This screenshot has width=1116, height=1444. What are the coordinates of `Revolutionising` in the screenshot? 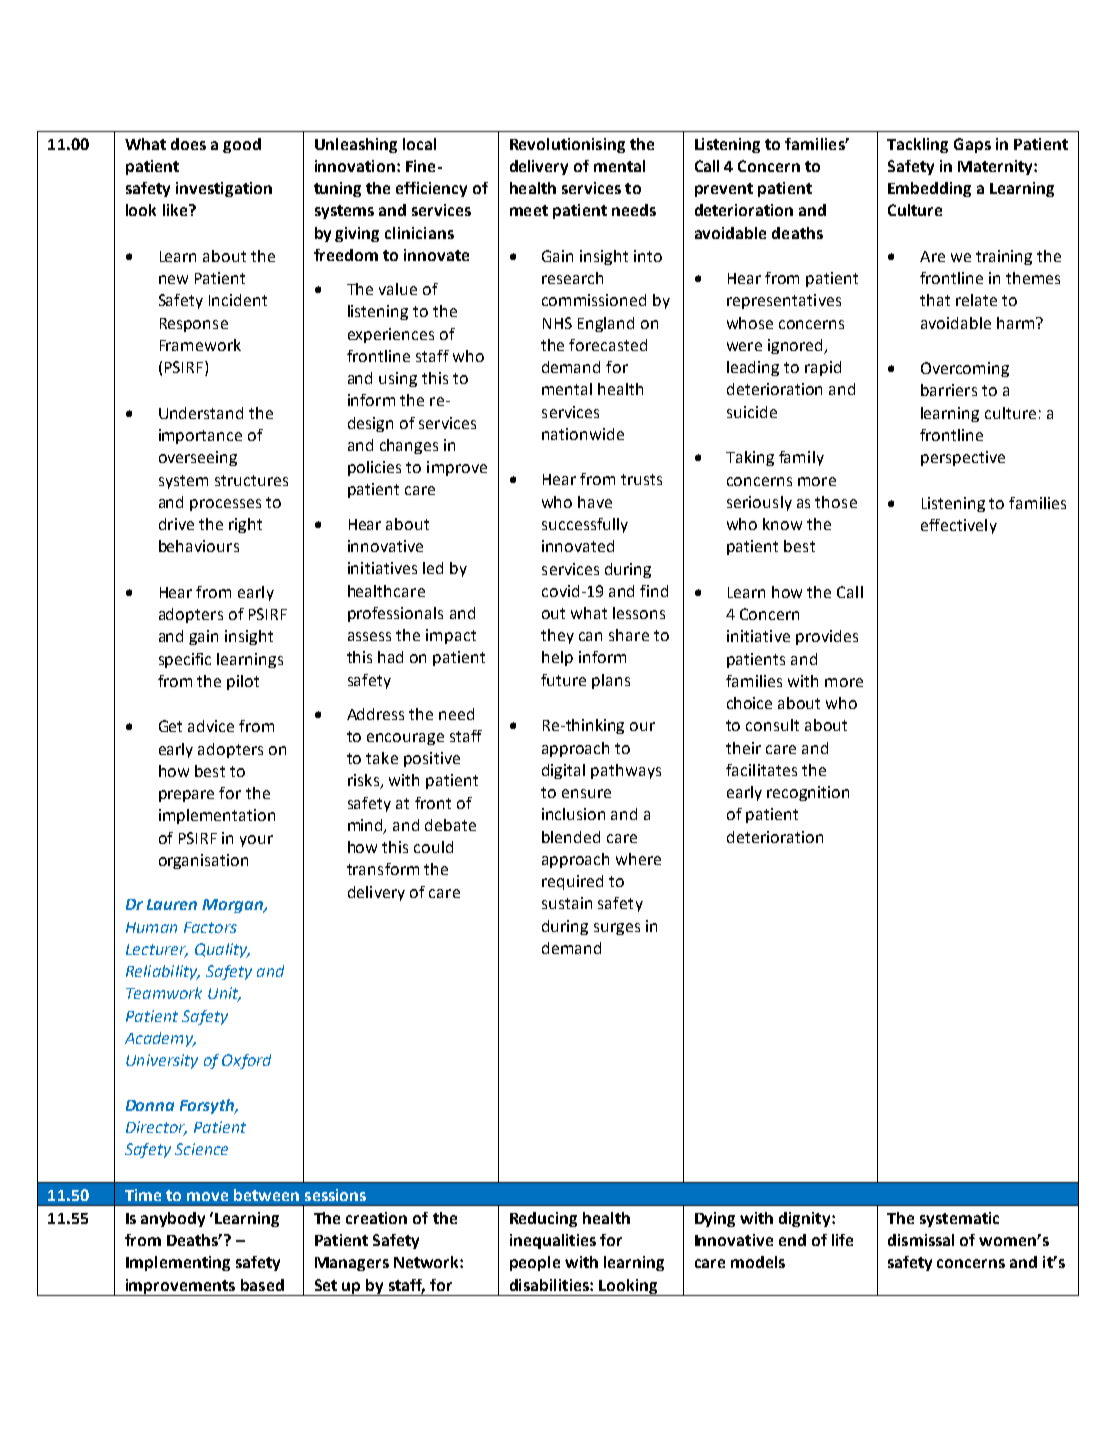 It's located at (567, 145).
